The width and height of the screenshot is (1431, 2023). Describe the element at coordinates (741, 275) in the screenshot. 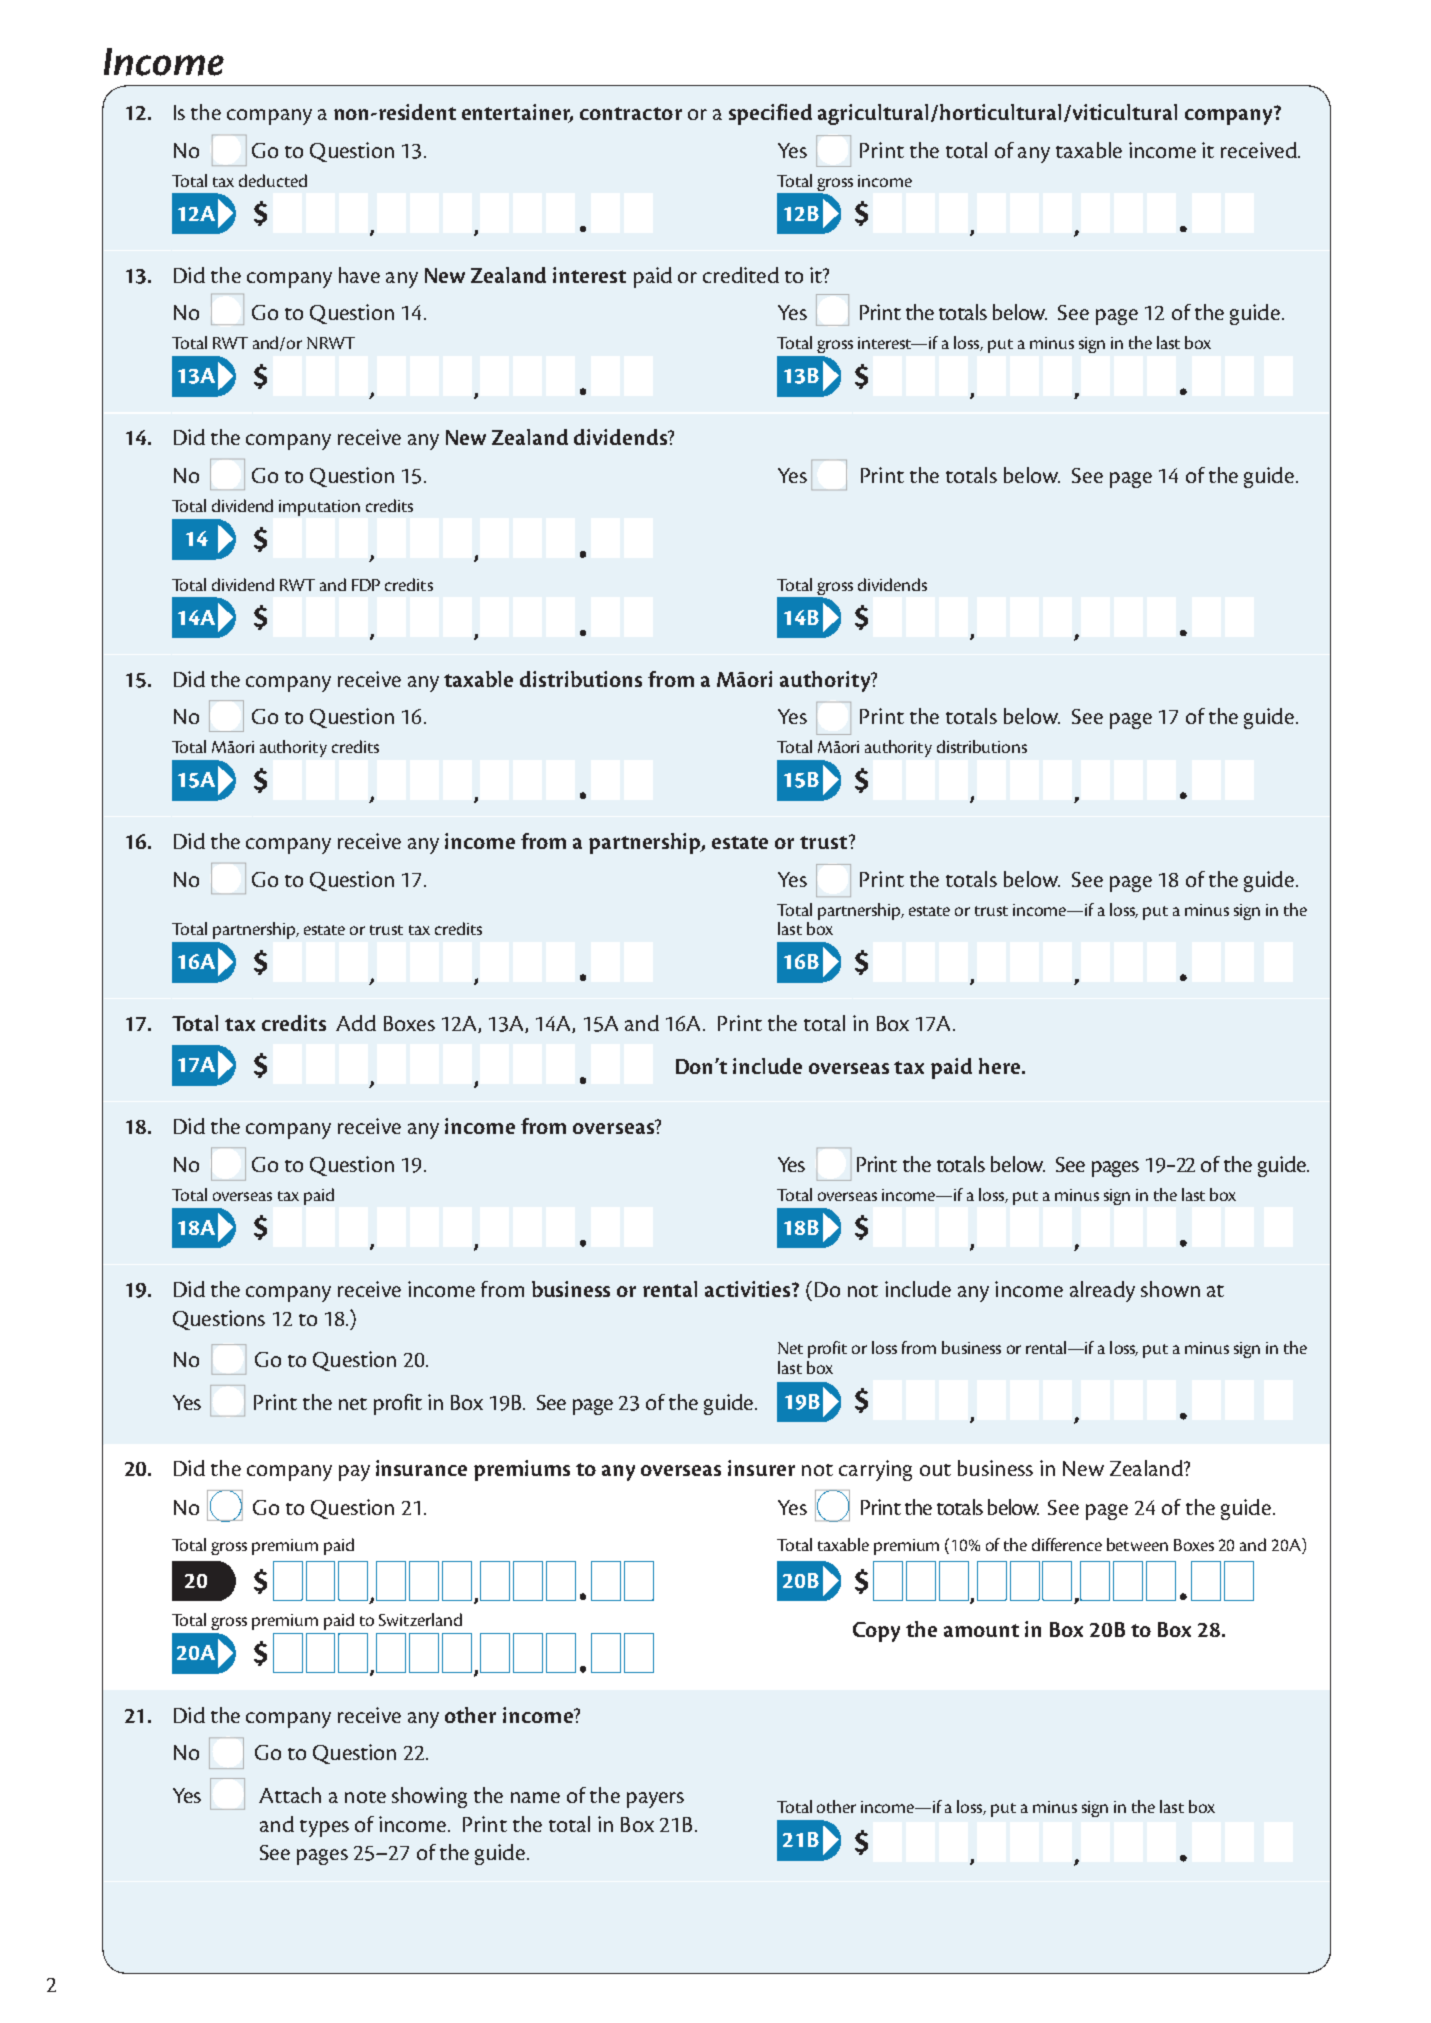

I see `credited` at that location.
